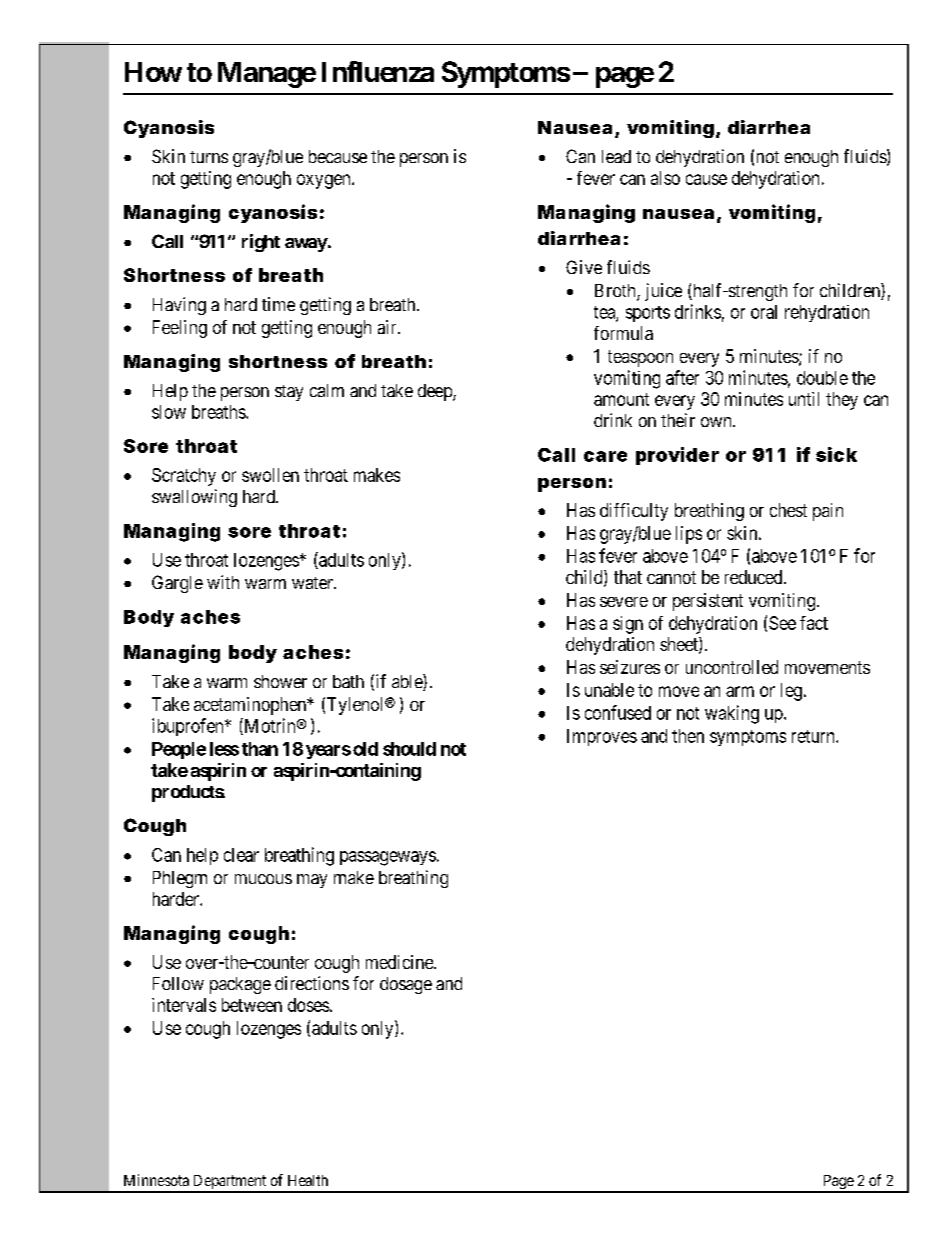 Image resolution: width=952 pixels, height=1233 pixels. I want to click on severe, so click(624, 602).
